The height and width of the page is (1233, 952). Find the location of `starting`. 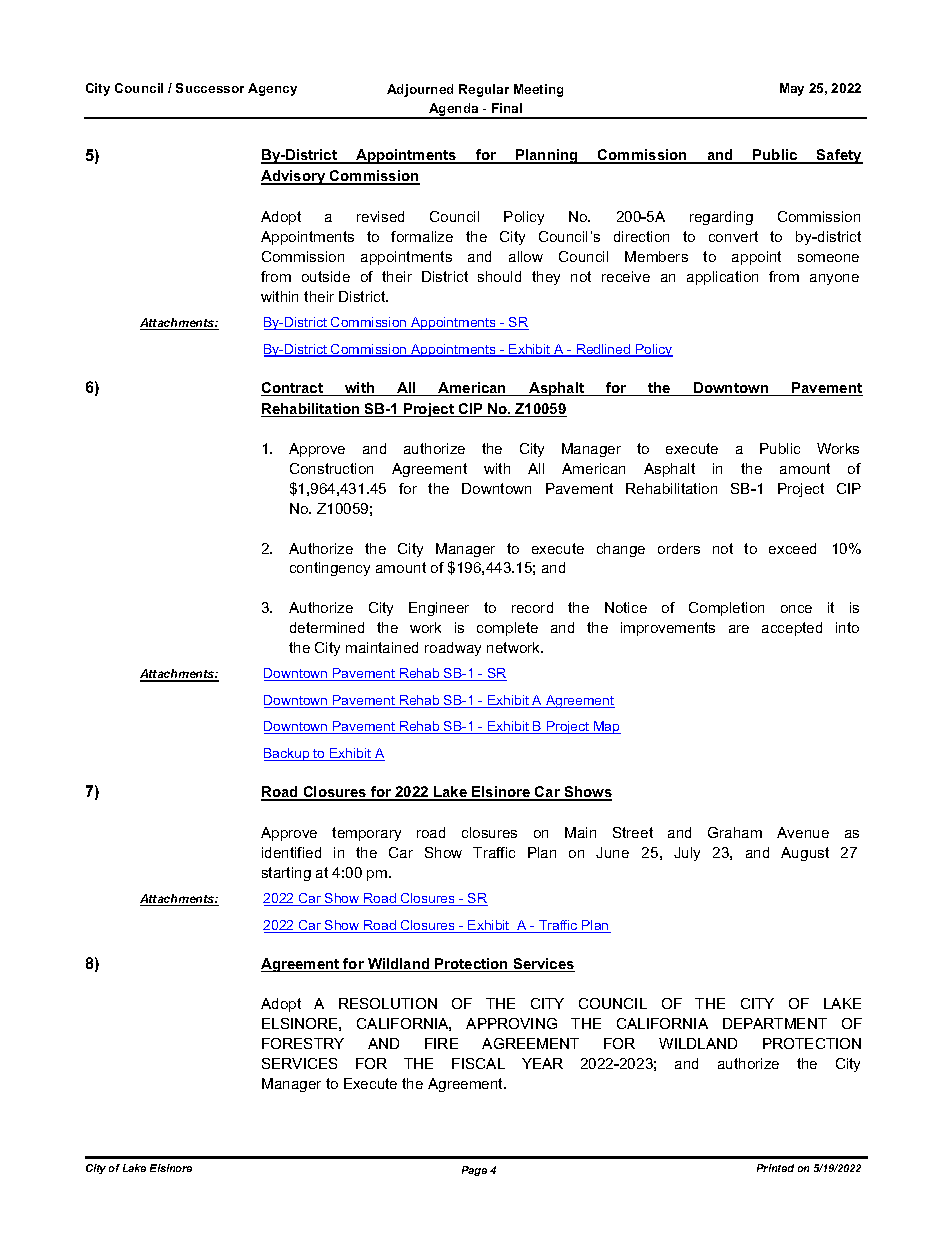

starting is located at coordinates (286, 874).
